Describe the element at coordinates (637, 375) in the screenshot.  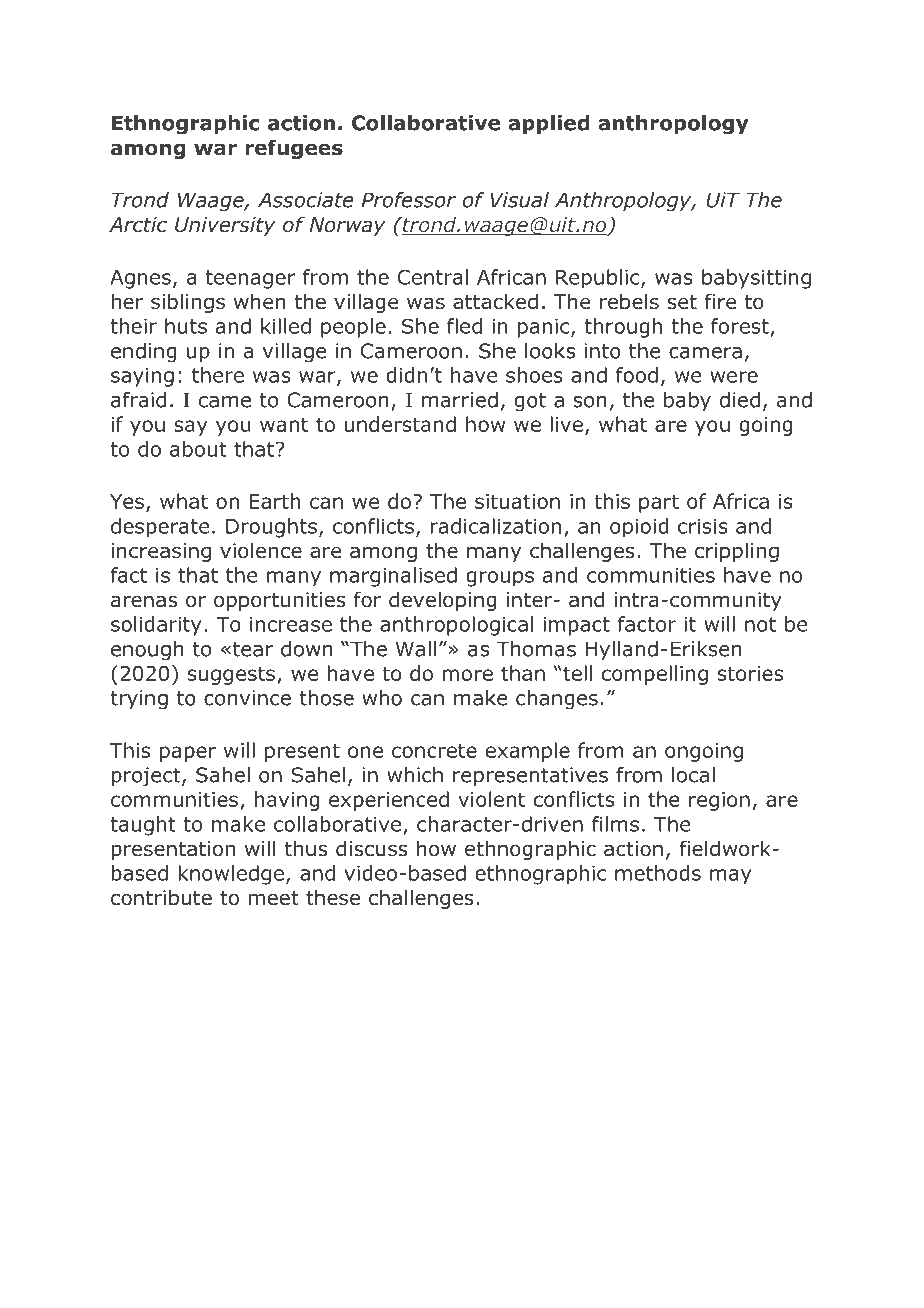
I see `food` at that location.
